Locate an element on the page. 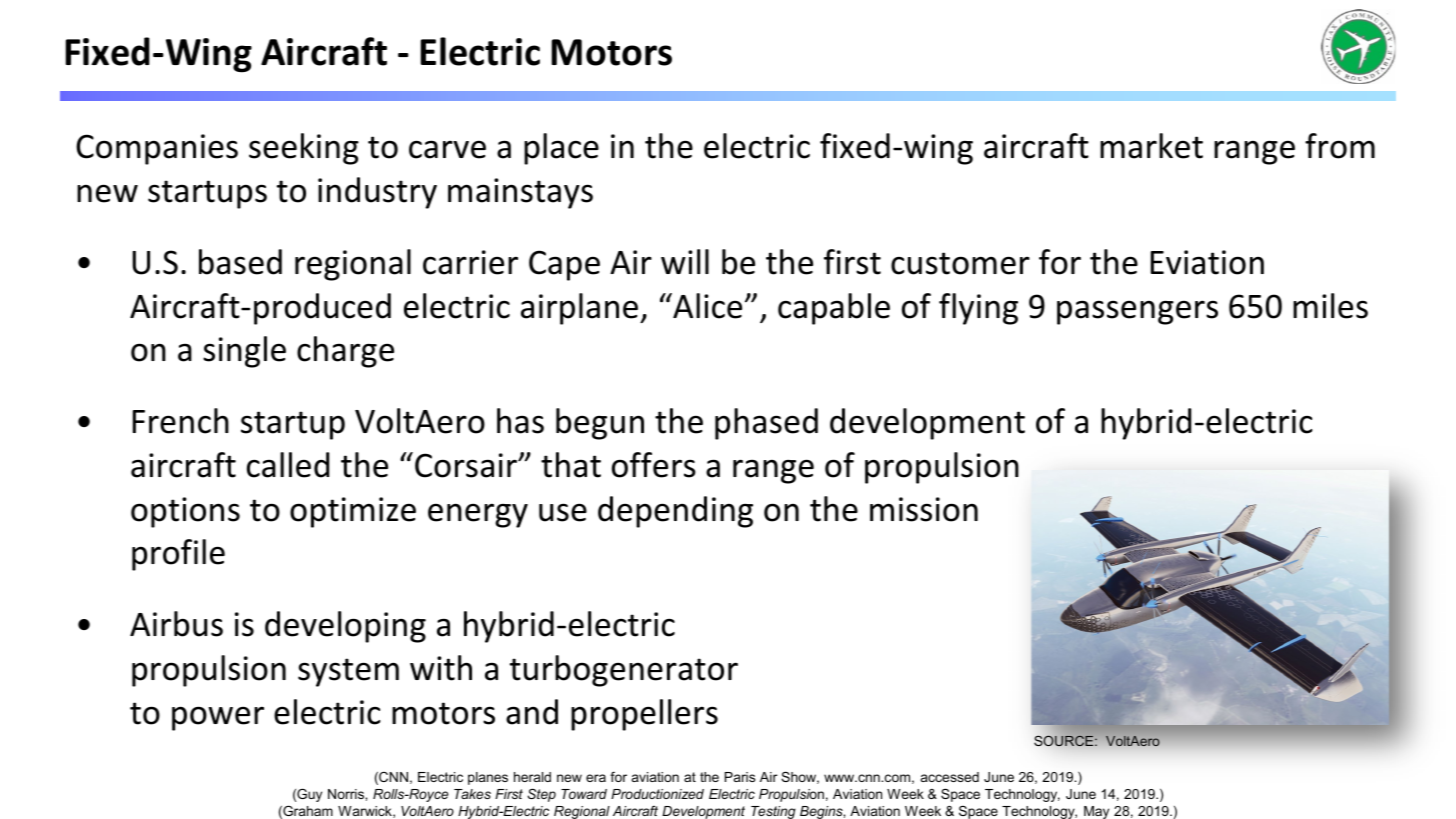  offers is located at coordinates (654, 465).
